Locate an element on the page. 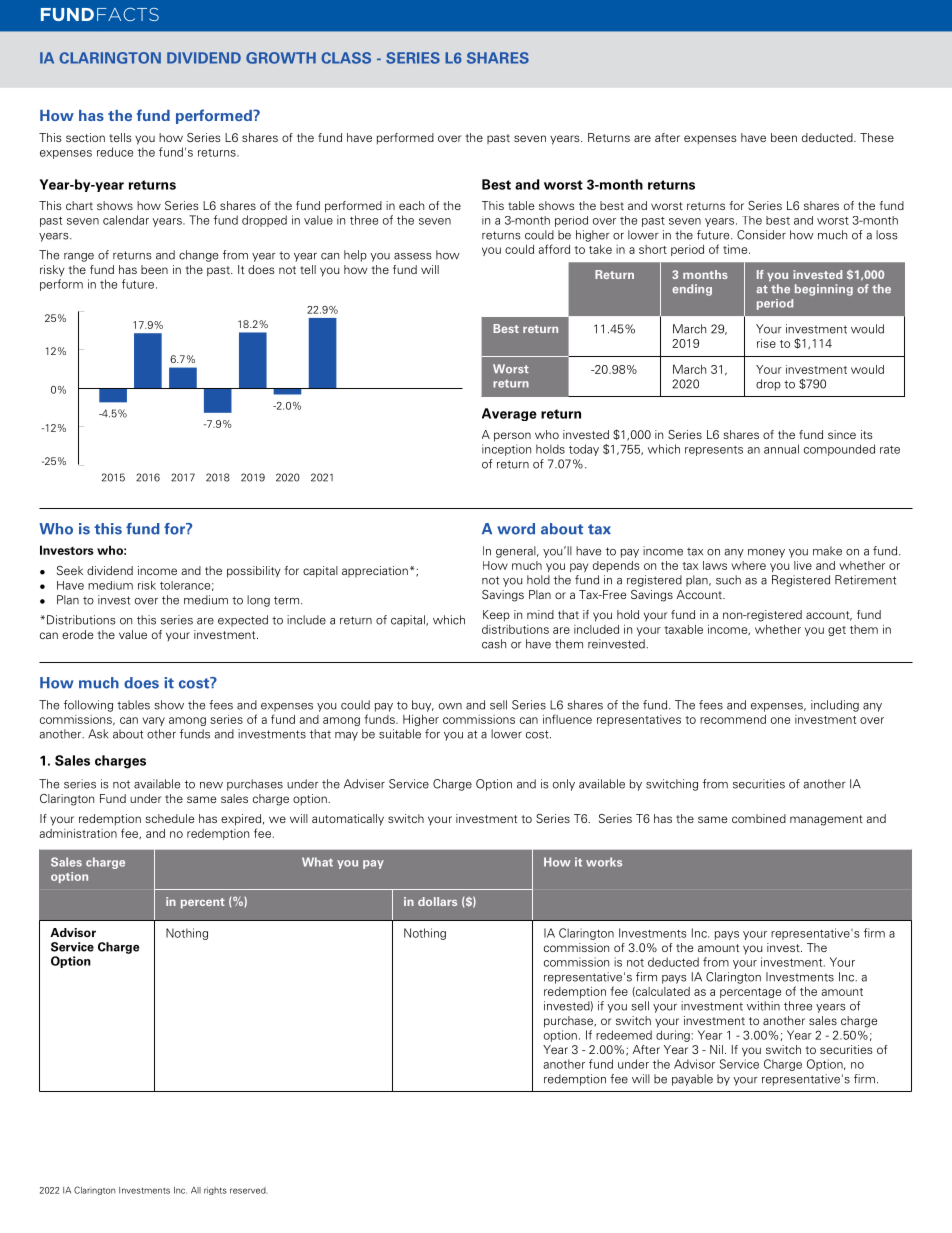 This document has width=952, height=1233. FACTS is located at coordinates (128, 14).
